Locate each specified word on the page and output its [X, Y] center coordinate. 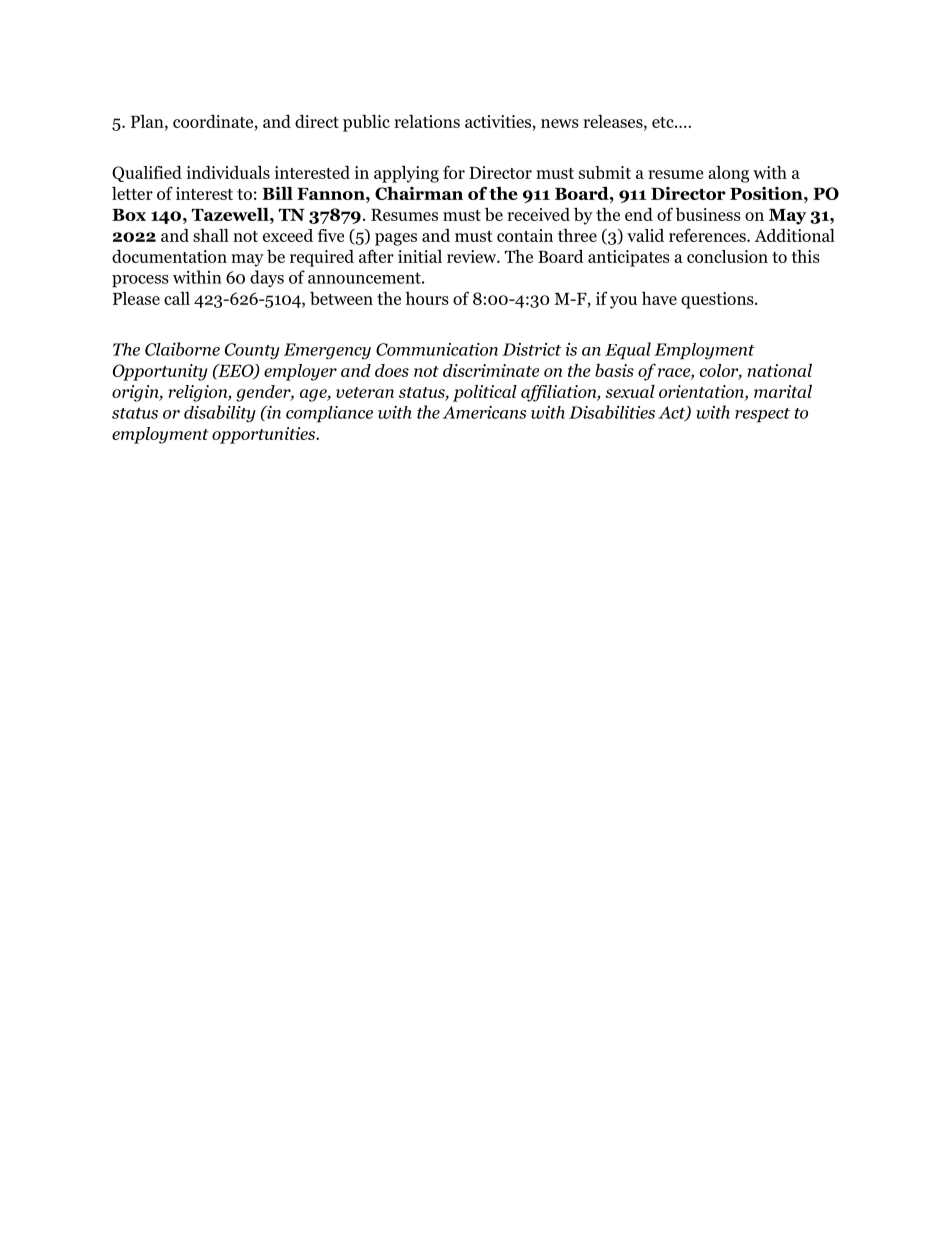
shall [211, 235]
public [366, 123]
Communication [437, 349]
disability [220, 414]
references [708, 235]
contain [525, 235]
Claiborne [182, 349]
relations [427, 121]
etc [664, 122]
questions [718, 300]
